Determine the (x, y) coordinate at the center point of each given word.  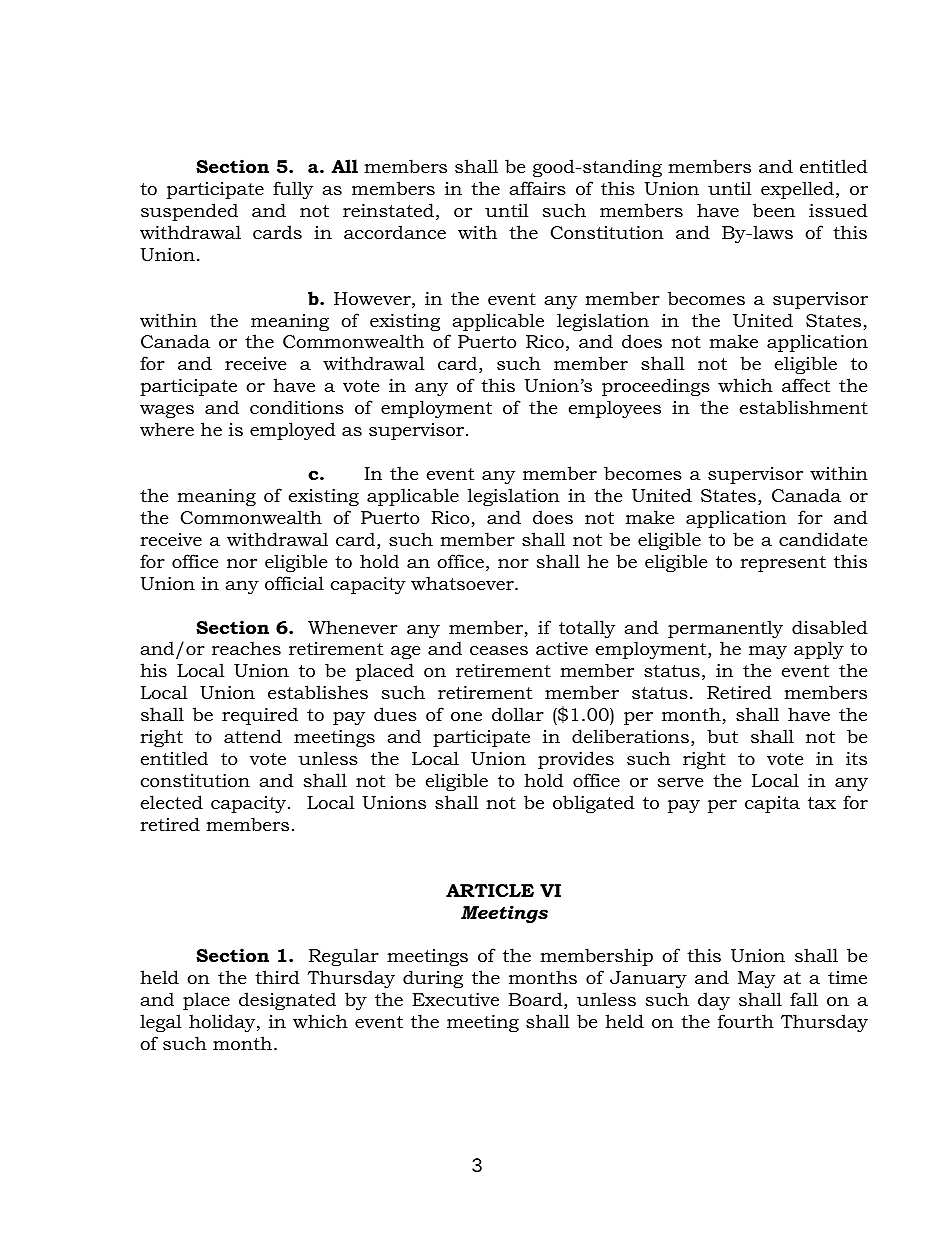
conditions (297, 407)
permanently (725, 629)
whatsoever (463, 583)
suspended (189, 212)
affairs (537, 188)
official (294, 583)
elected (172, 802)
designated (287, 1001)
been (774, 210)
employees (615, 409)
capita (772, 804)
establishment (804, 407)
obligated (594, 804)
